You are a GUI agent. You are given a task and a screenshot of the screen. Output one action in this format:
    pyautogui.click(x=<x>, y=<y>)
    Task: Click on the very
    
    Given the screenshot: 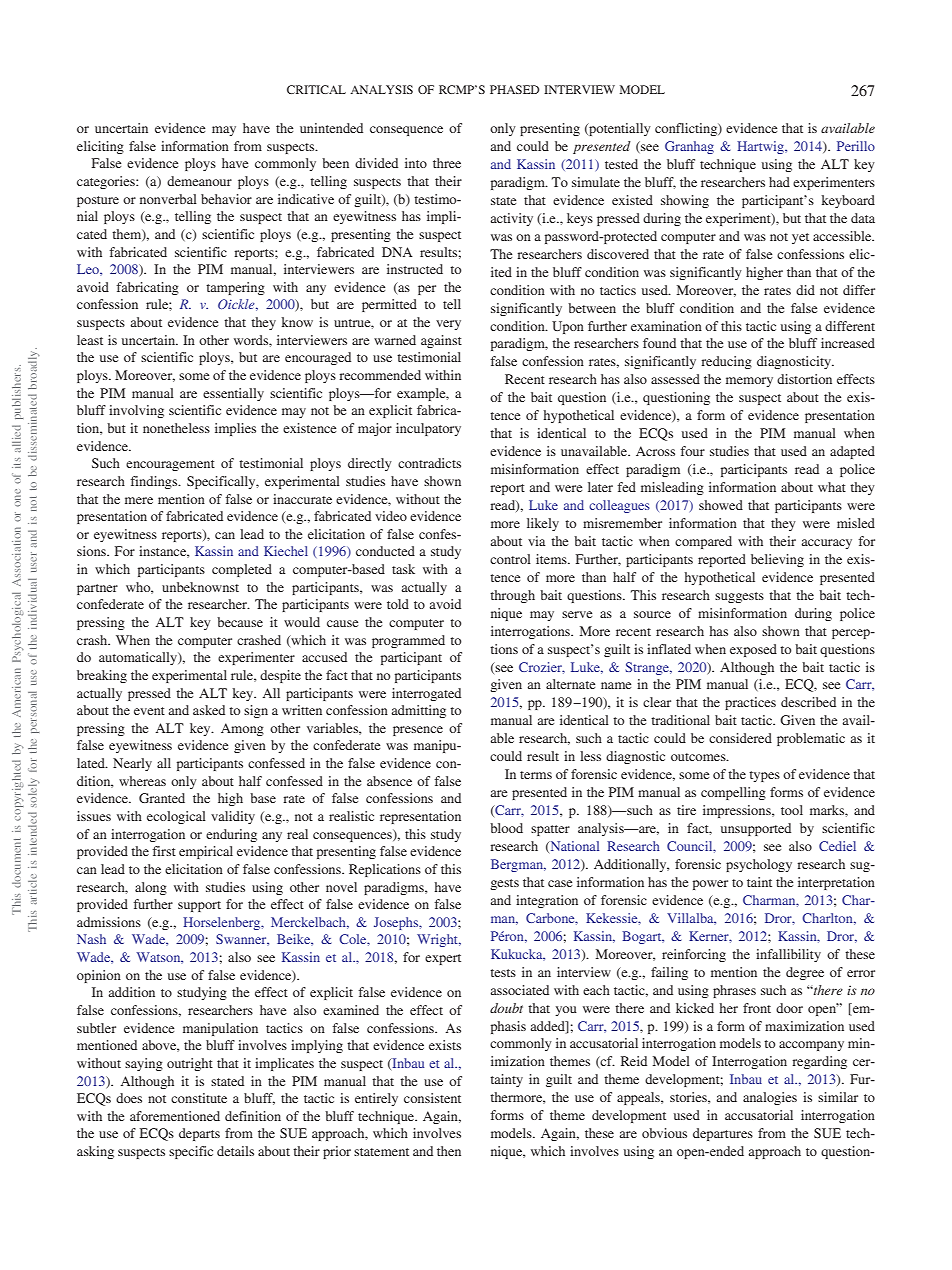 What is the action you would take?
    pyautogui.click(x=448, y=325)
